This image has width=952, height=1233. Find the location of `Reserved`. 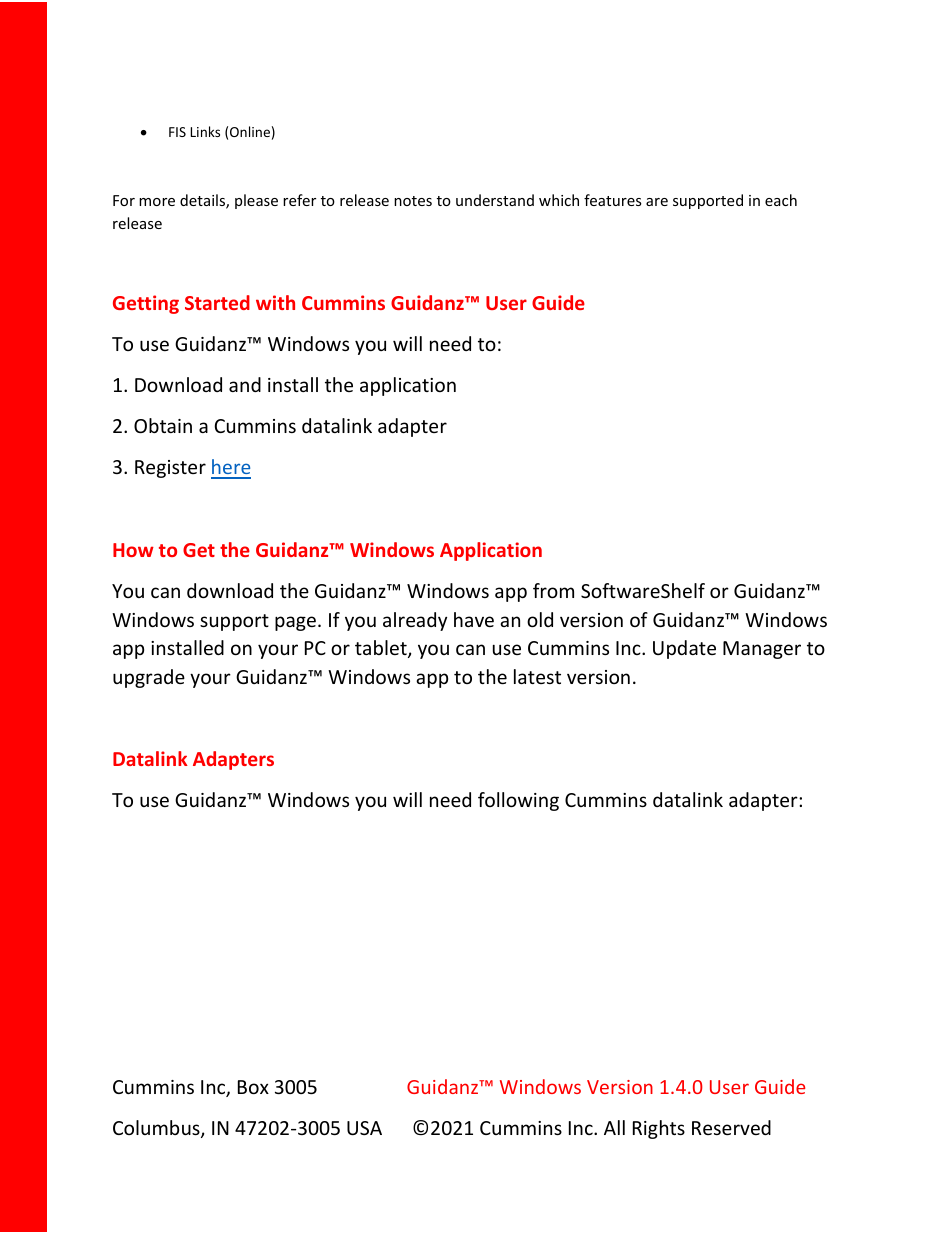

Reserved is located at coordinates (731, 1127).
